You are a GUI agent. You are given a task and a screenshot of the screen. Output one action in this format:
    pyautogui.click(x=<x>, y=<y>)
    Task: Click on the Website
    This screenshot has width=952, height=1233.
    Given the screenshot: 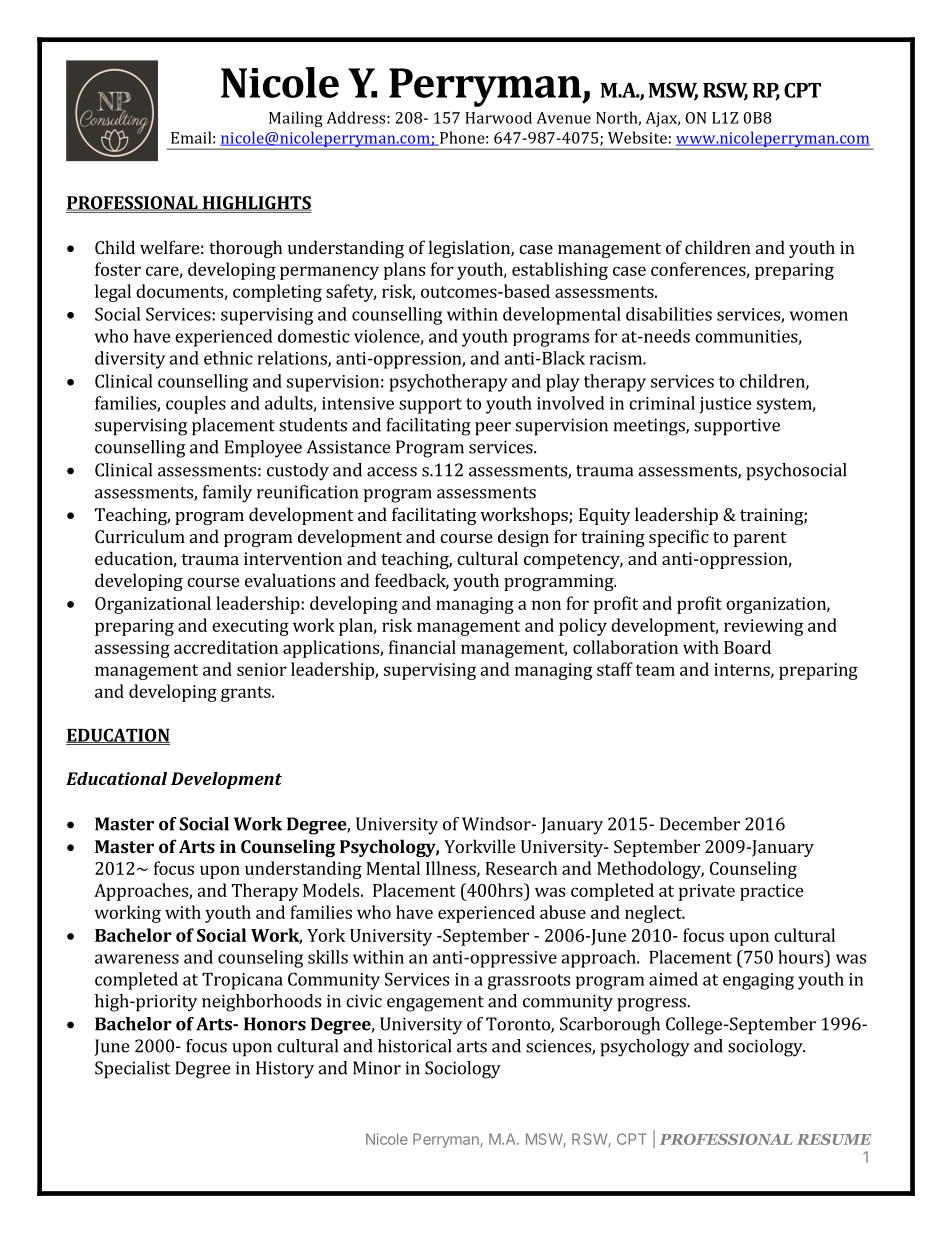 What is the action you would take?
    pyautogui.click(x=637, y=137)
